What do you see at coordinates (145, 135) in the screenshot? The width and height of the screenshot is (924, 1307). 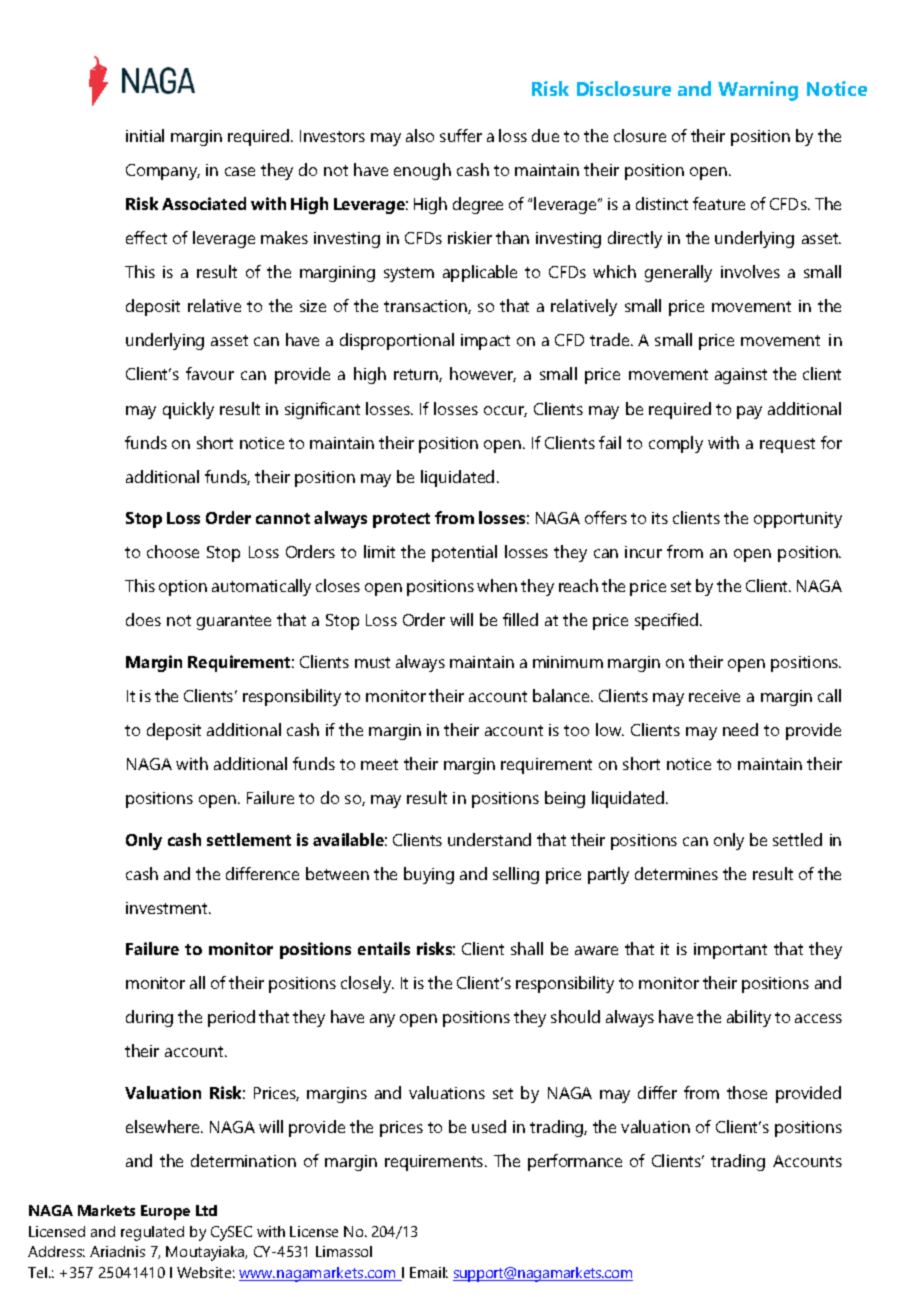 I see `initial` at bounding box center [145, 135].
